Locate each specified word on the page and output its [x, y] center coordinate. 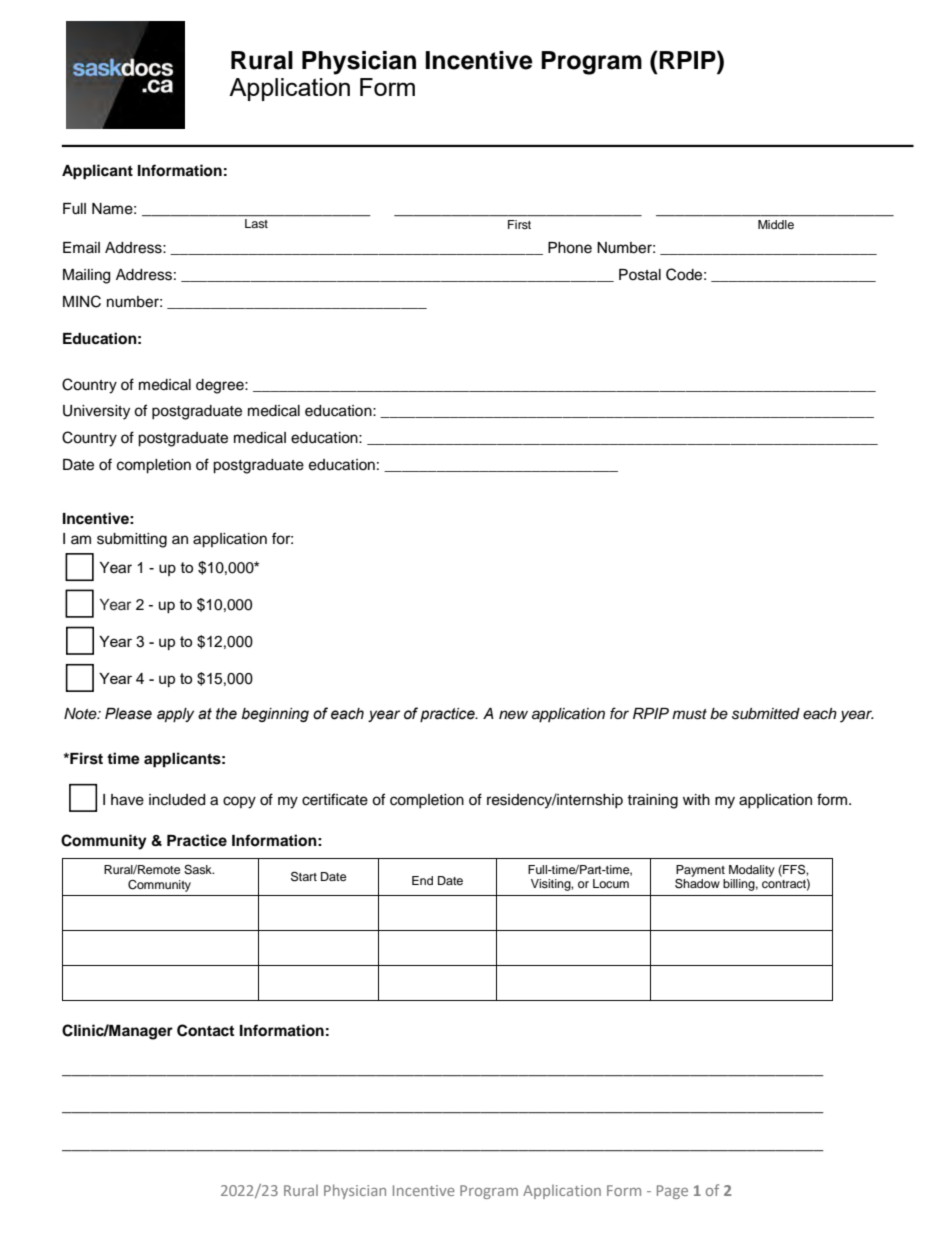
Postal [640, 275]
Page [672, 1192]
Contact [205, 1030]
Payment [700, 872]
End [422, 880]
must [689, 714]
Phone [570, 248]
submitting [132, 540]
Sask [199, 870]
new [513, 714]
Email [81, 247]
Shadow [697, 883]
